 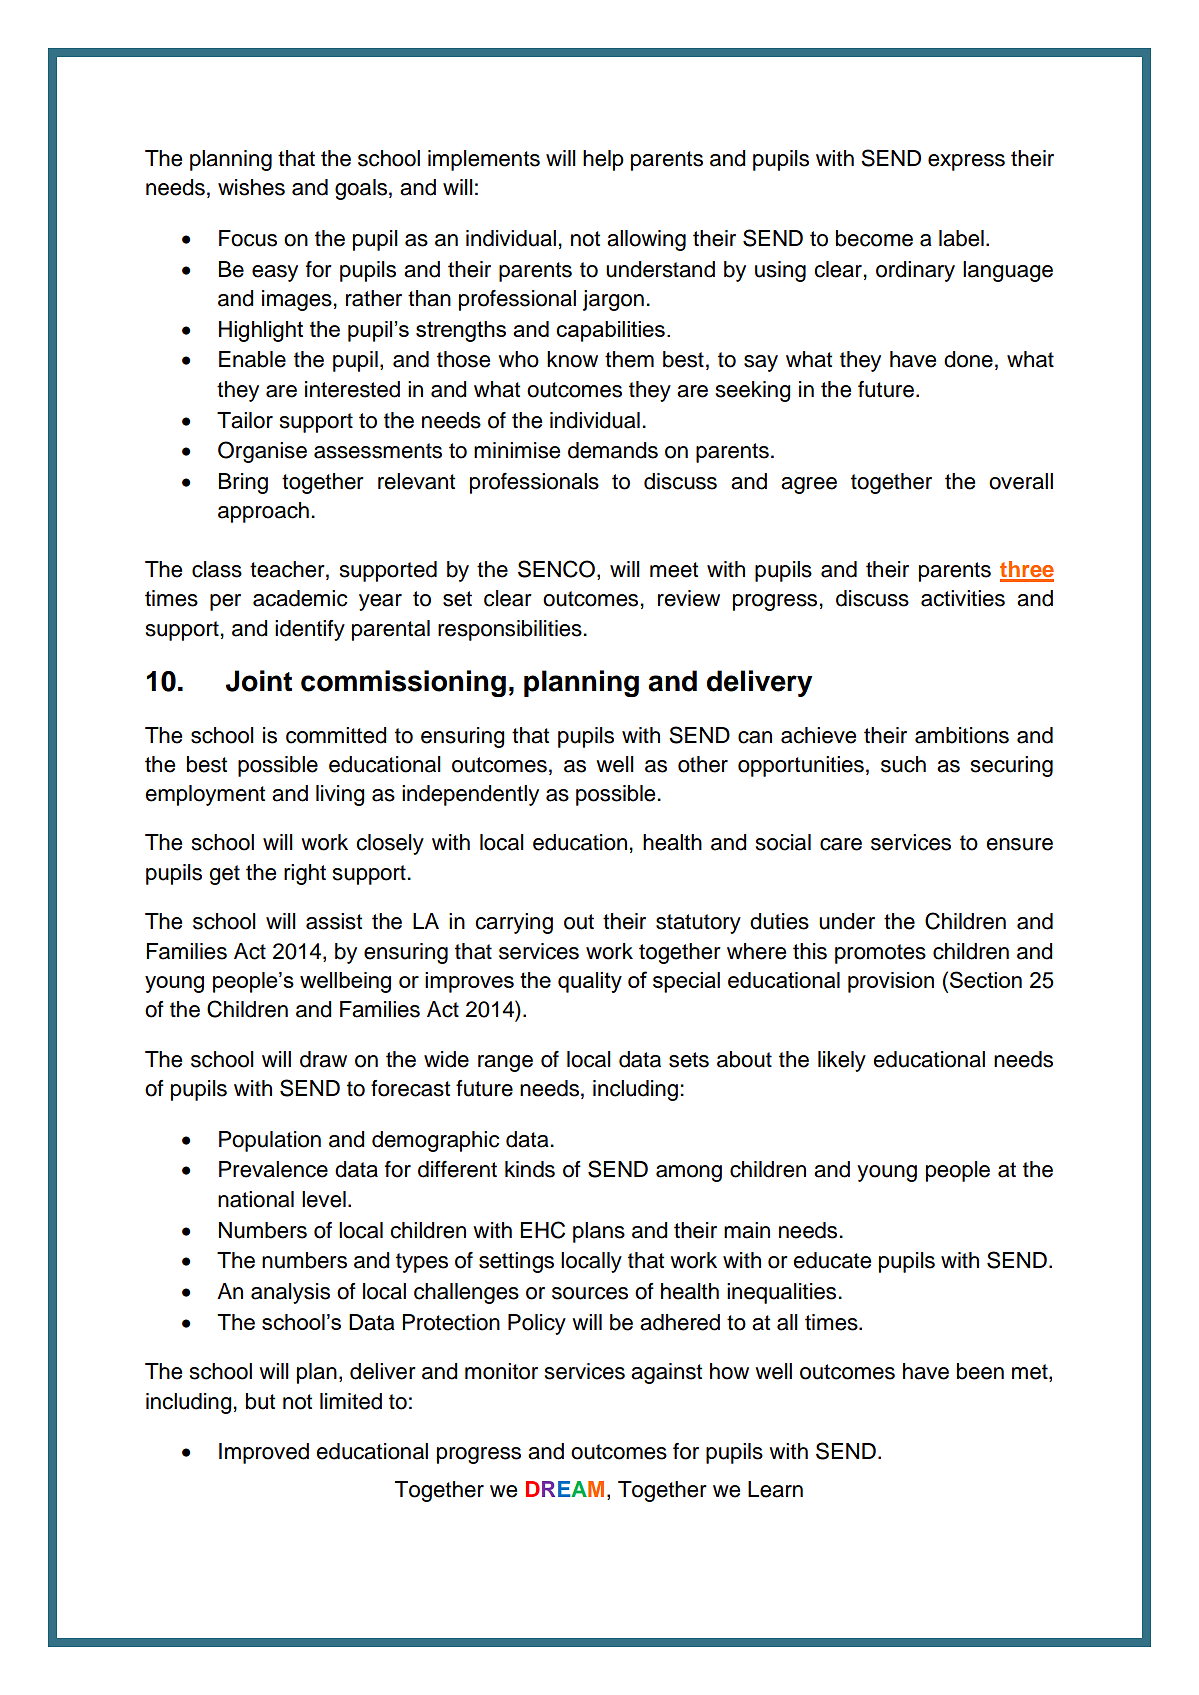 I want to click on help, so click(x=603, y=160).
